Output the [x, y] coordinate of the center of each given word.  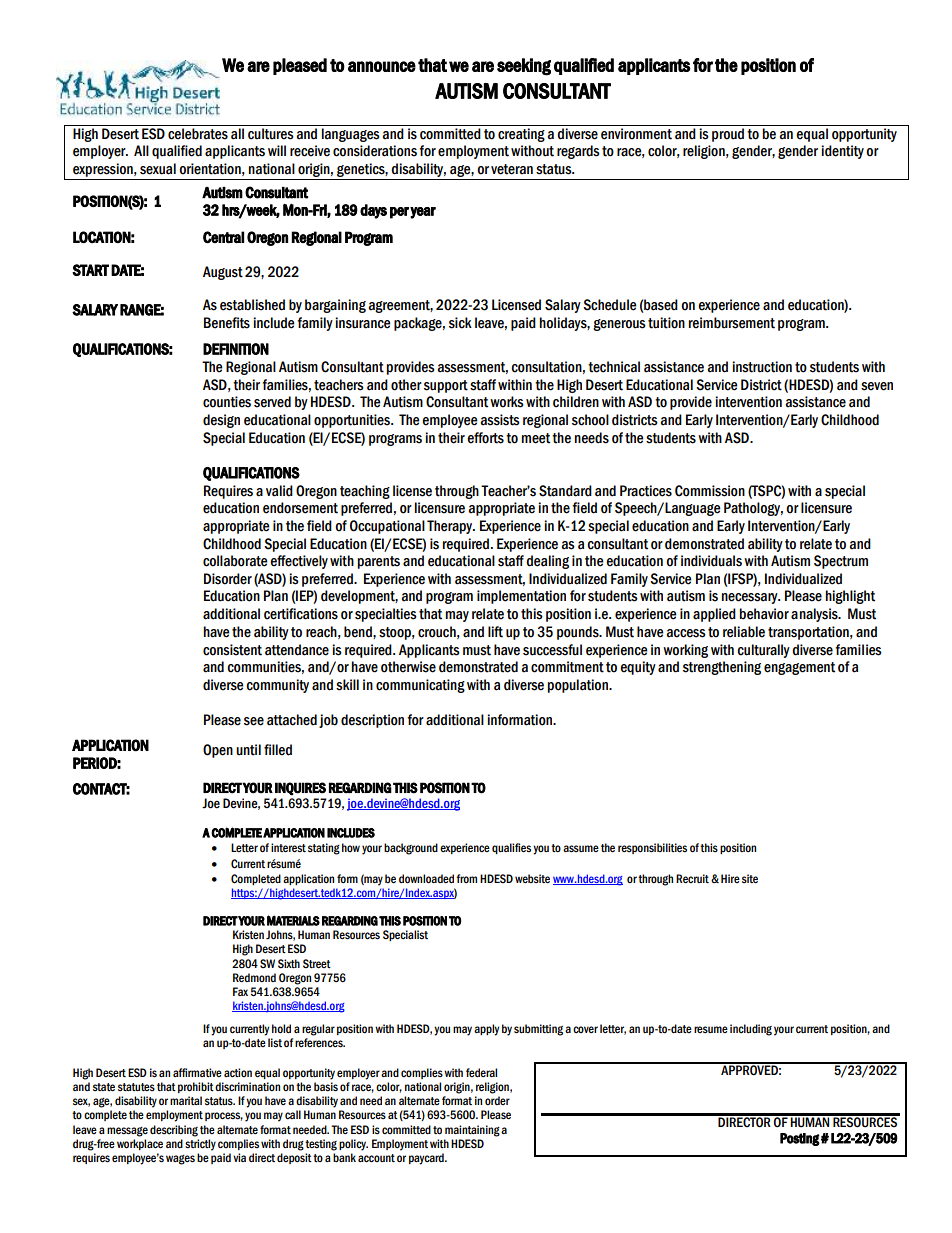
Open [218, 751]
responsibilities [652, 848]
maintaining [472, 1131]
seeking [524, 67]
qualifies [511, 848]
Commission [710, 491]
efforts [485, 438]
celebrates [198, 134]
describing [174, 1131]
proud [728, 135]
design [221, 421]
